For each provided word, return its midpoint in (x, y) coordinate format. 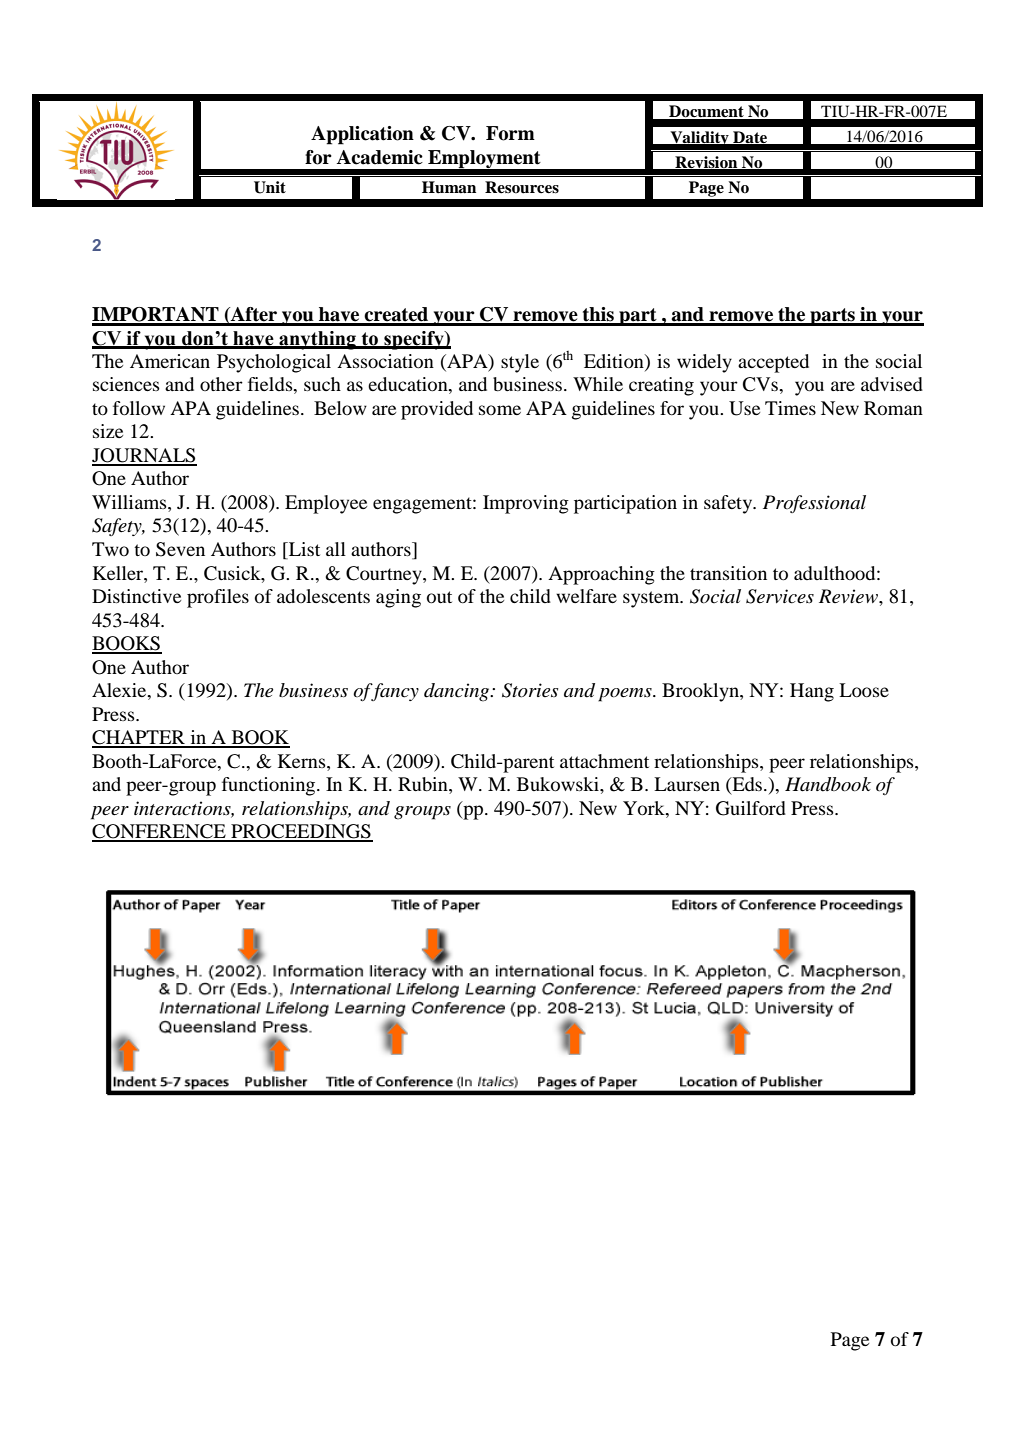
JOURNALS (144, 456)
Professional (814, 504)
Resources (522, 187)
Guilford (751, 808)
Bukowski (559, 784)
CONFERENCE (160, 832)
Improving (526, 504)
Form (510, 133)
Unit (270, 187)
